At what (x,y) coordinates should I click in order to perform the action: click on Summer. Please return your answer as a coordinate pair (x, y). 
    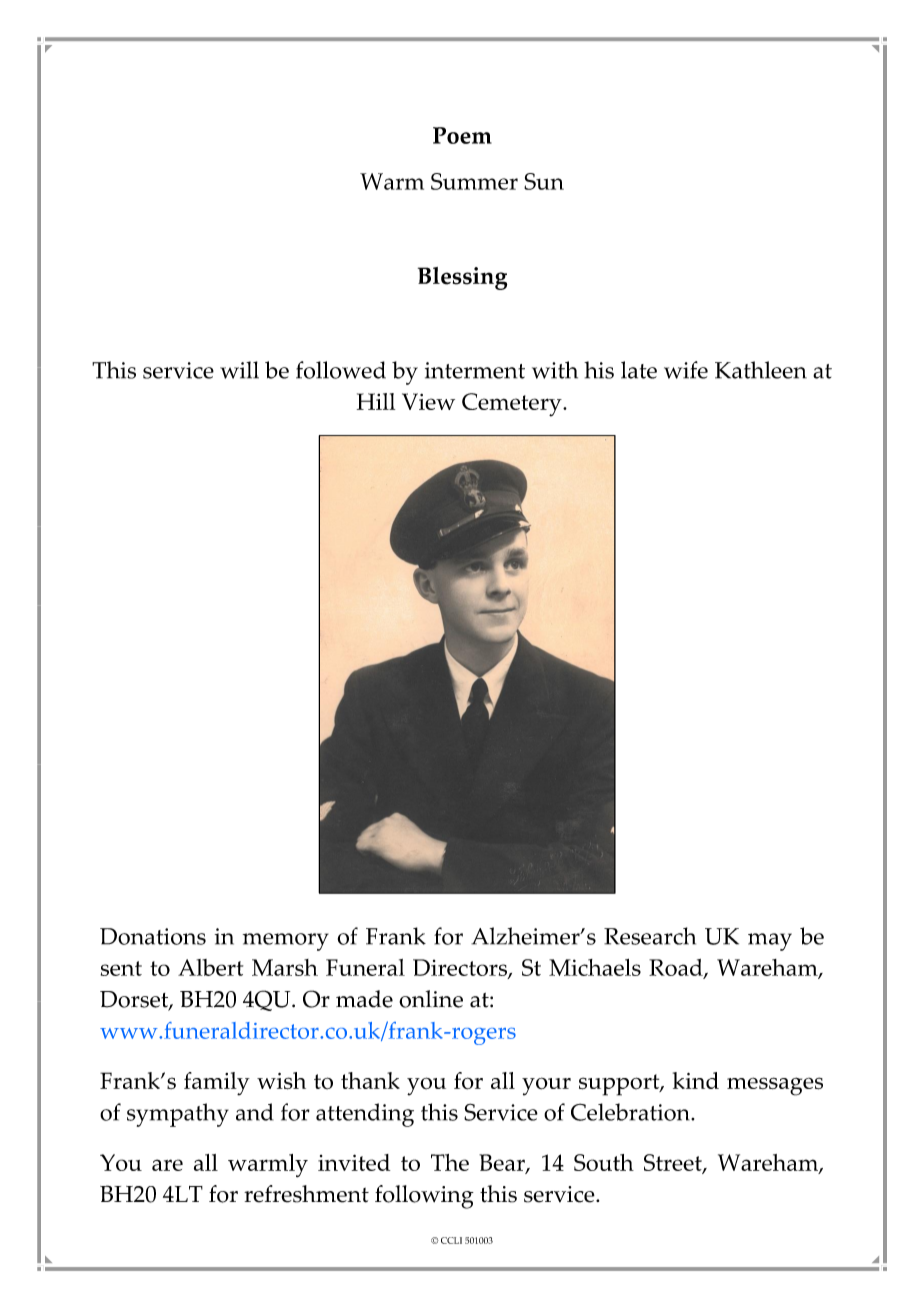
    Looking at the image, I should click on (474, 181).
